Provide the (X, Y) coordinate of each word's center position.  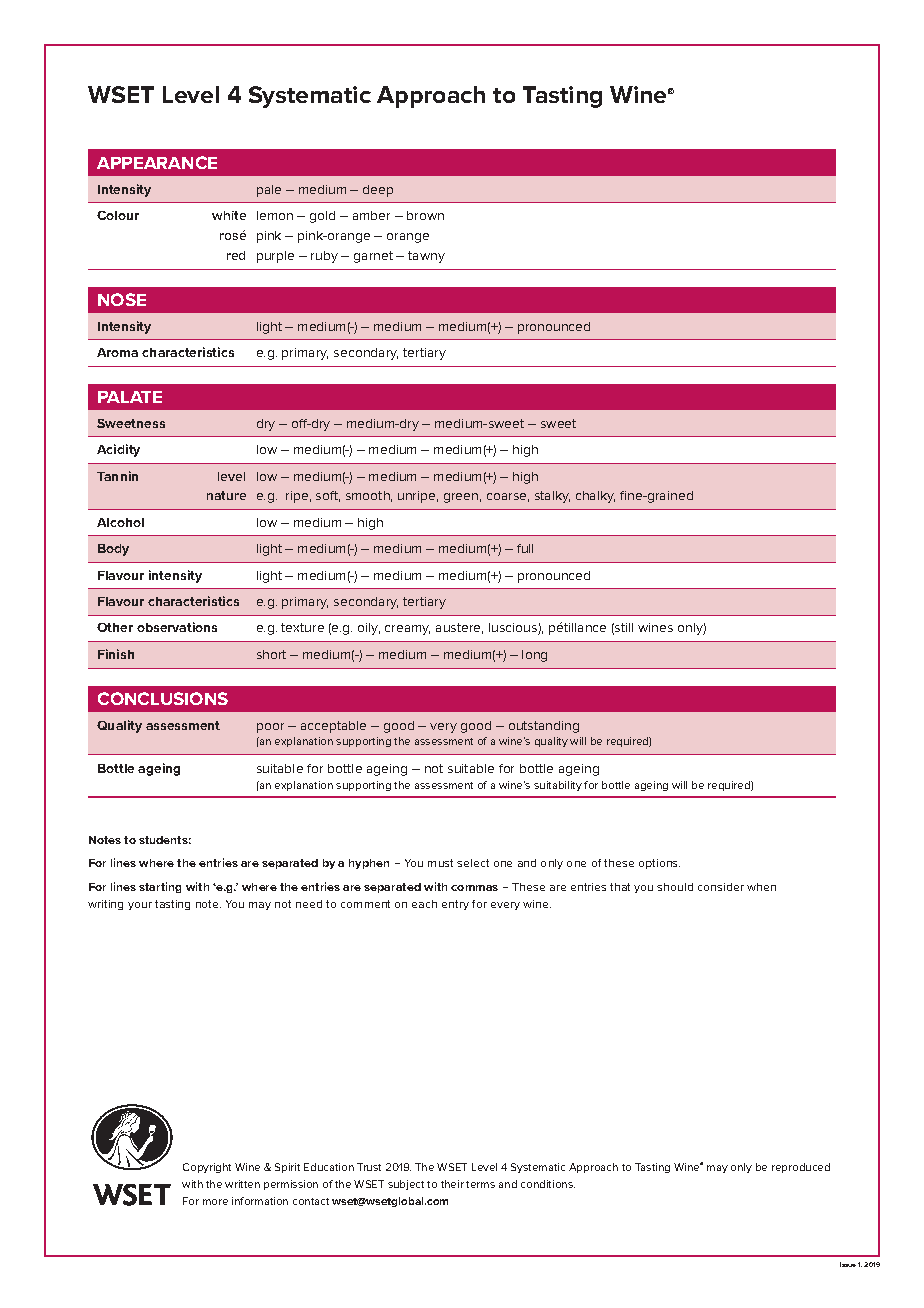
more (215, 1202)
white (229, 215)
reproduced (801, 1168)
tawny (426, 257)
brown (425, 215)
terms (480, 1184)
